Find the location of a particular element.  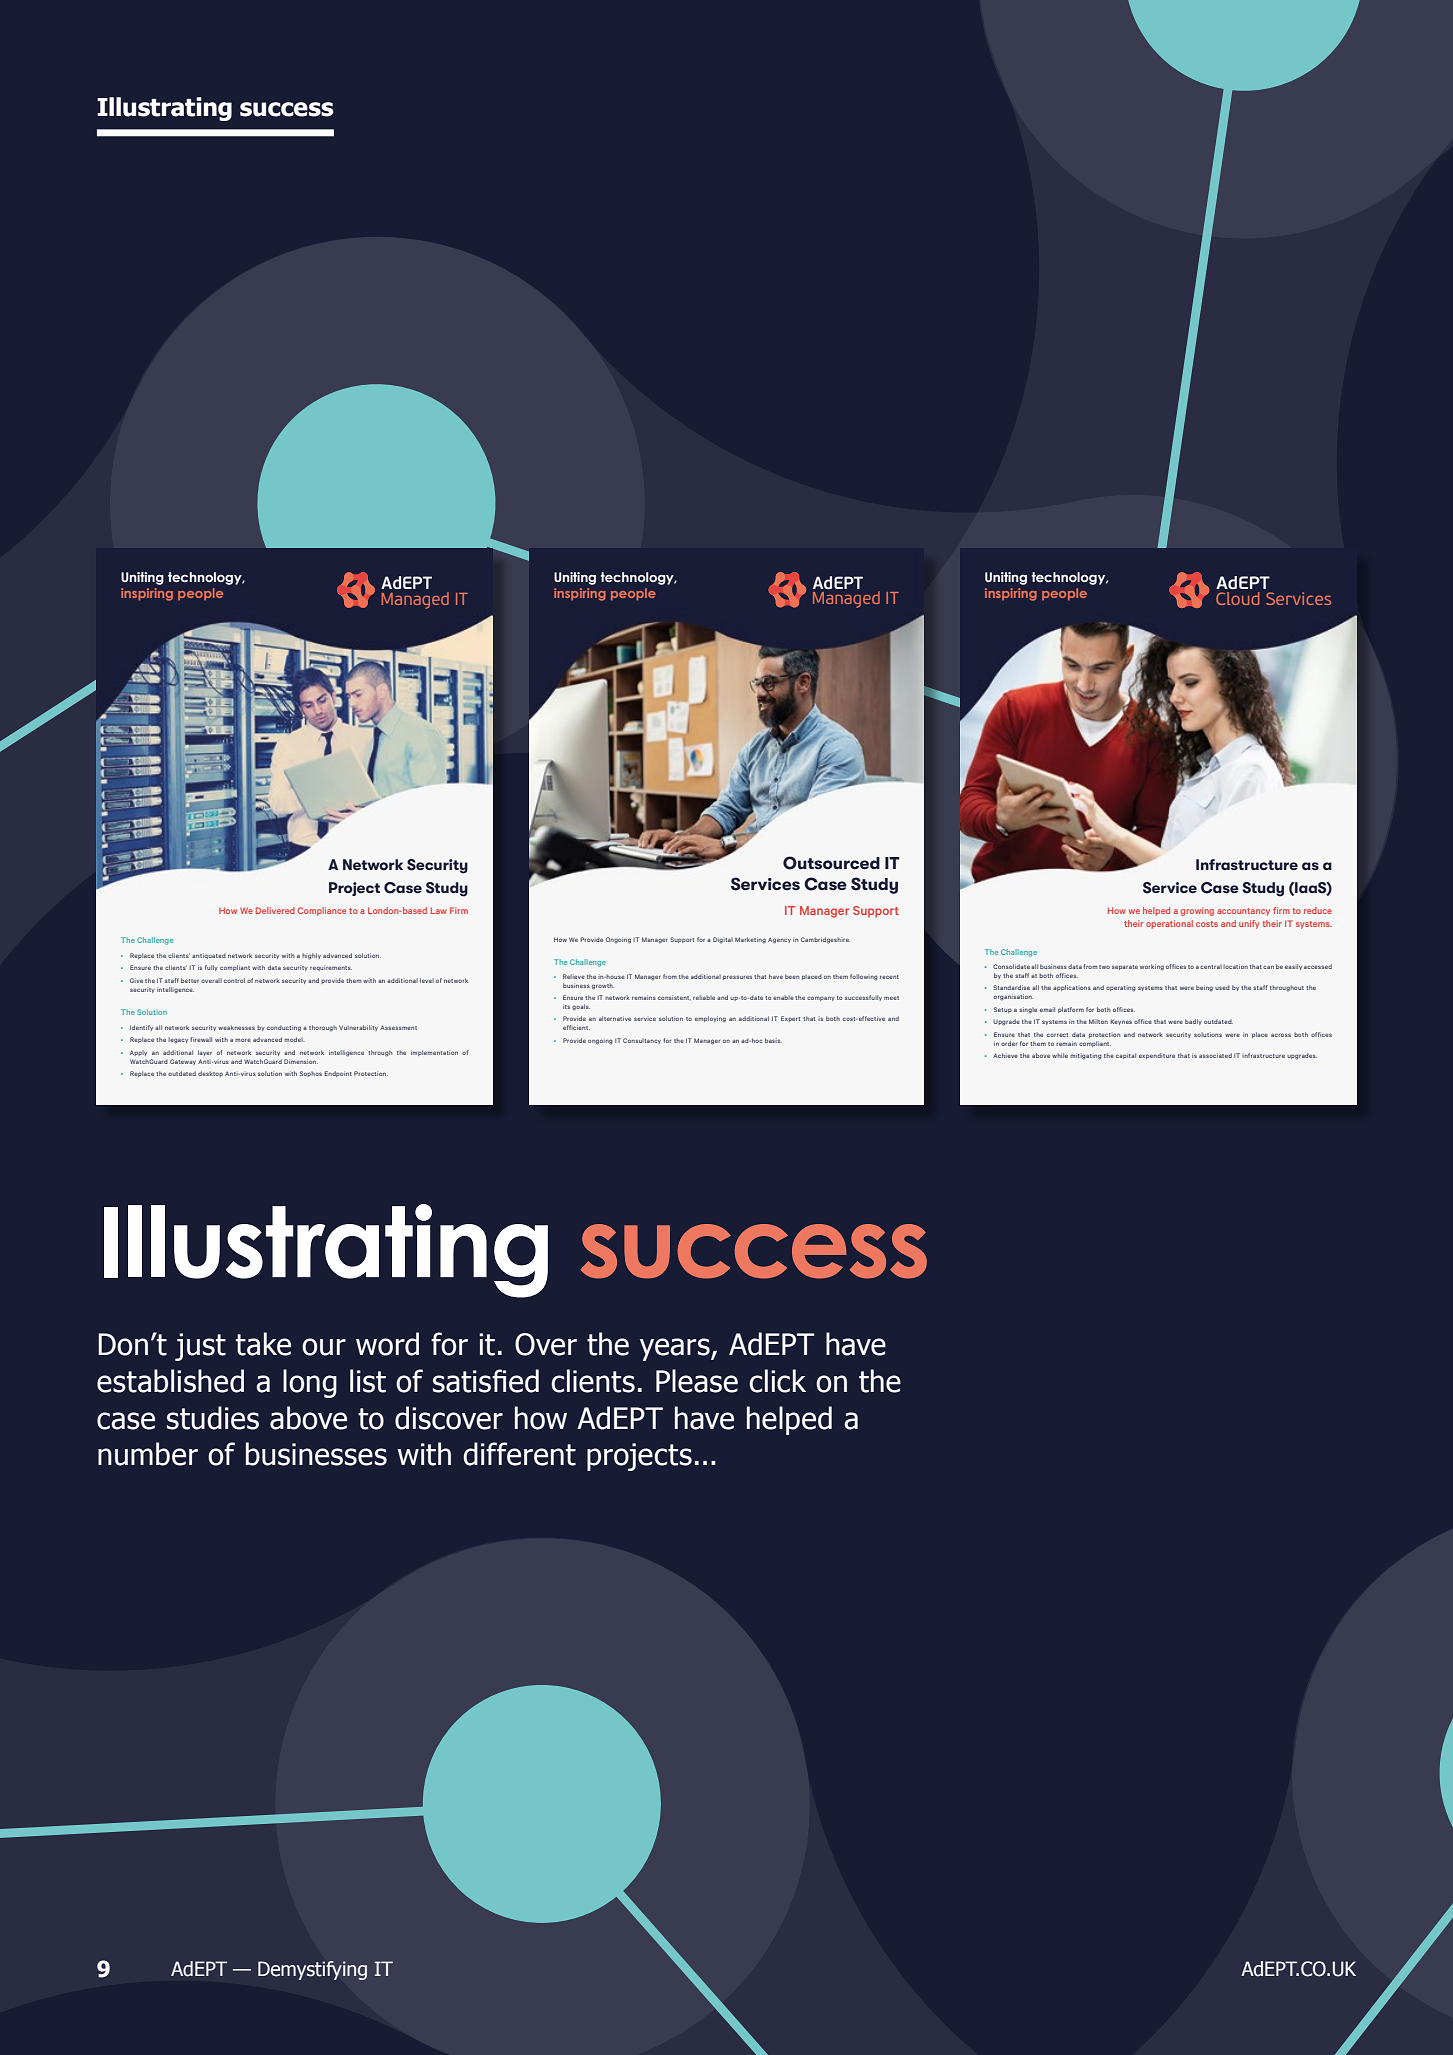

Cloud is located at coordinates (1238, 598).
